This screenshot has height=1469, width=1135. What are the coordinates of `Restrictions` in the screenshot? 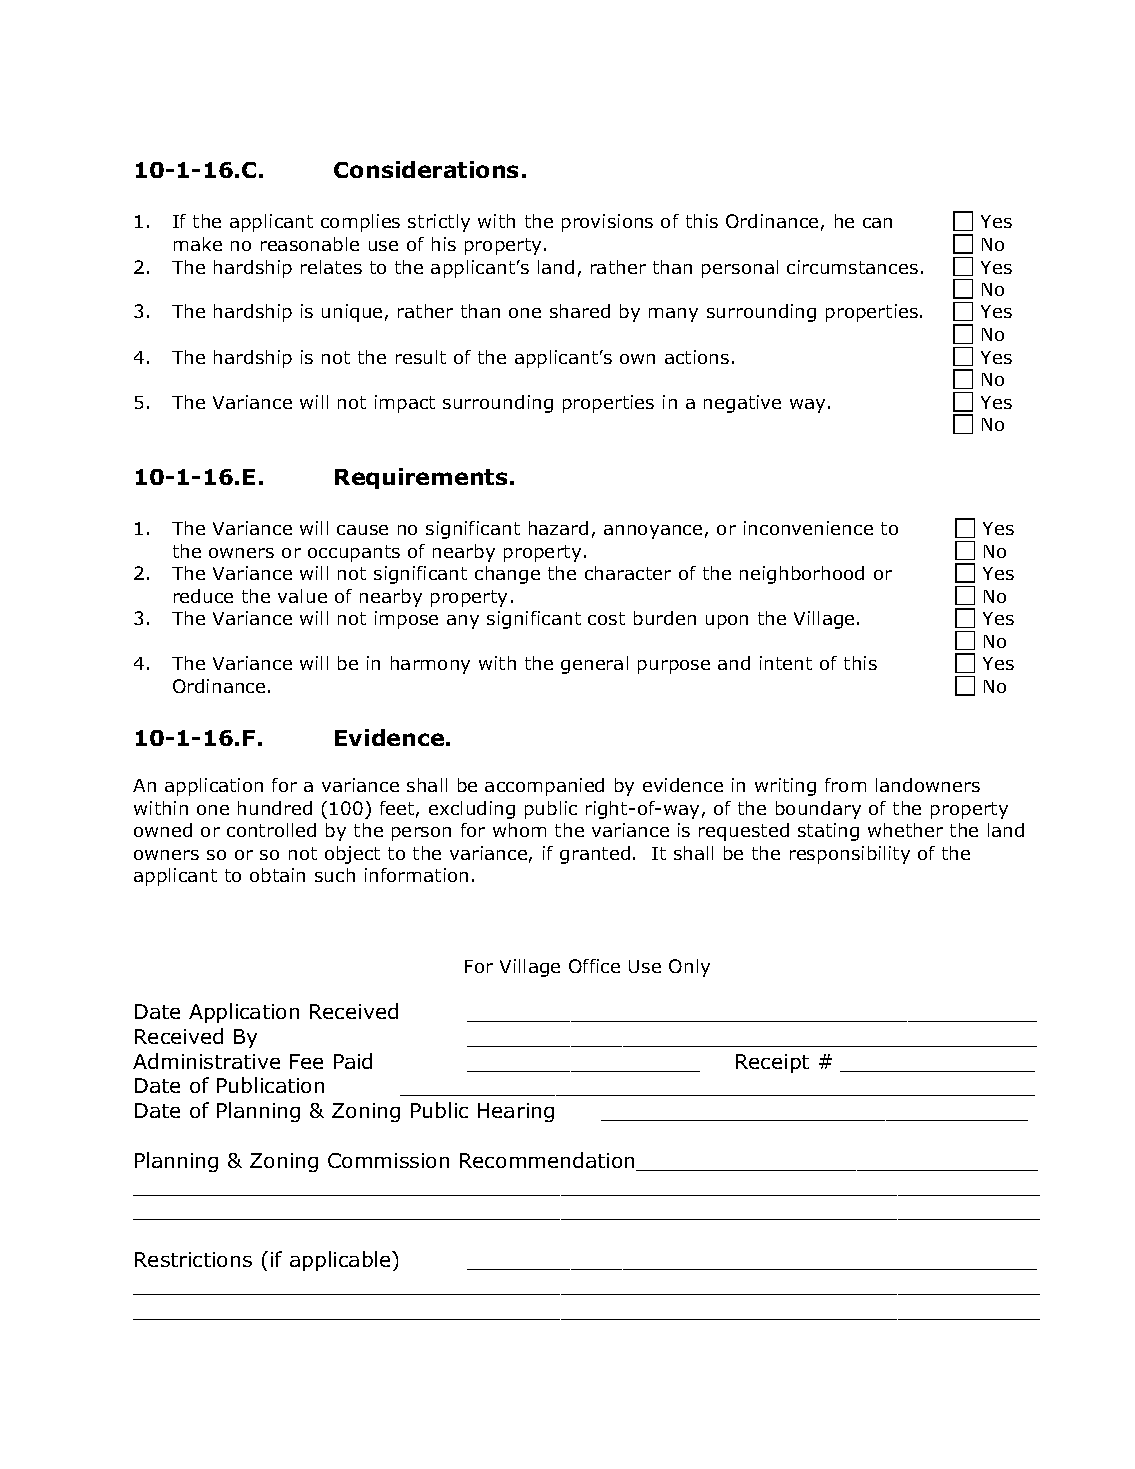 It's located at (193, 1259).
